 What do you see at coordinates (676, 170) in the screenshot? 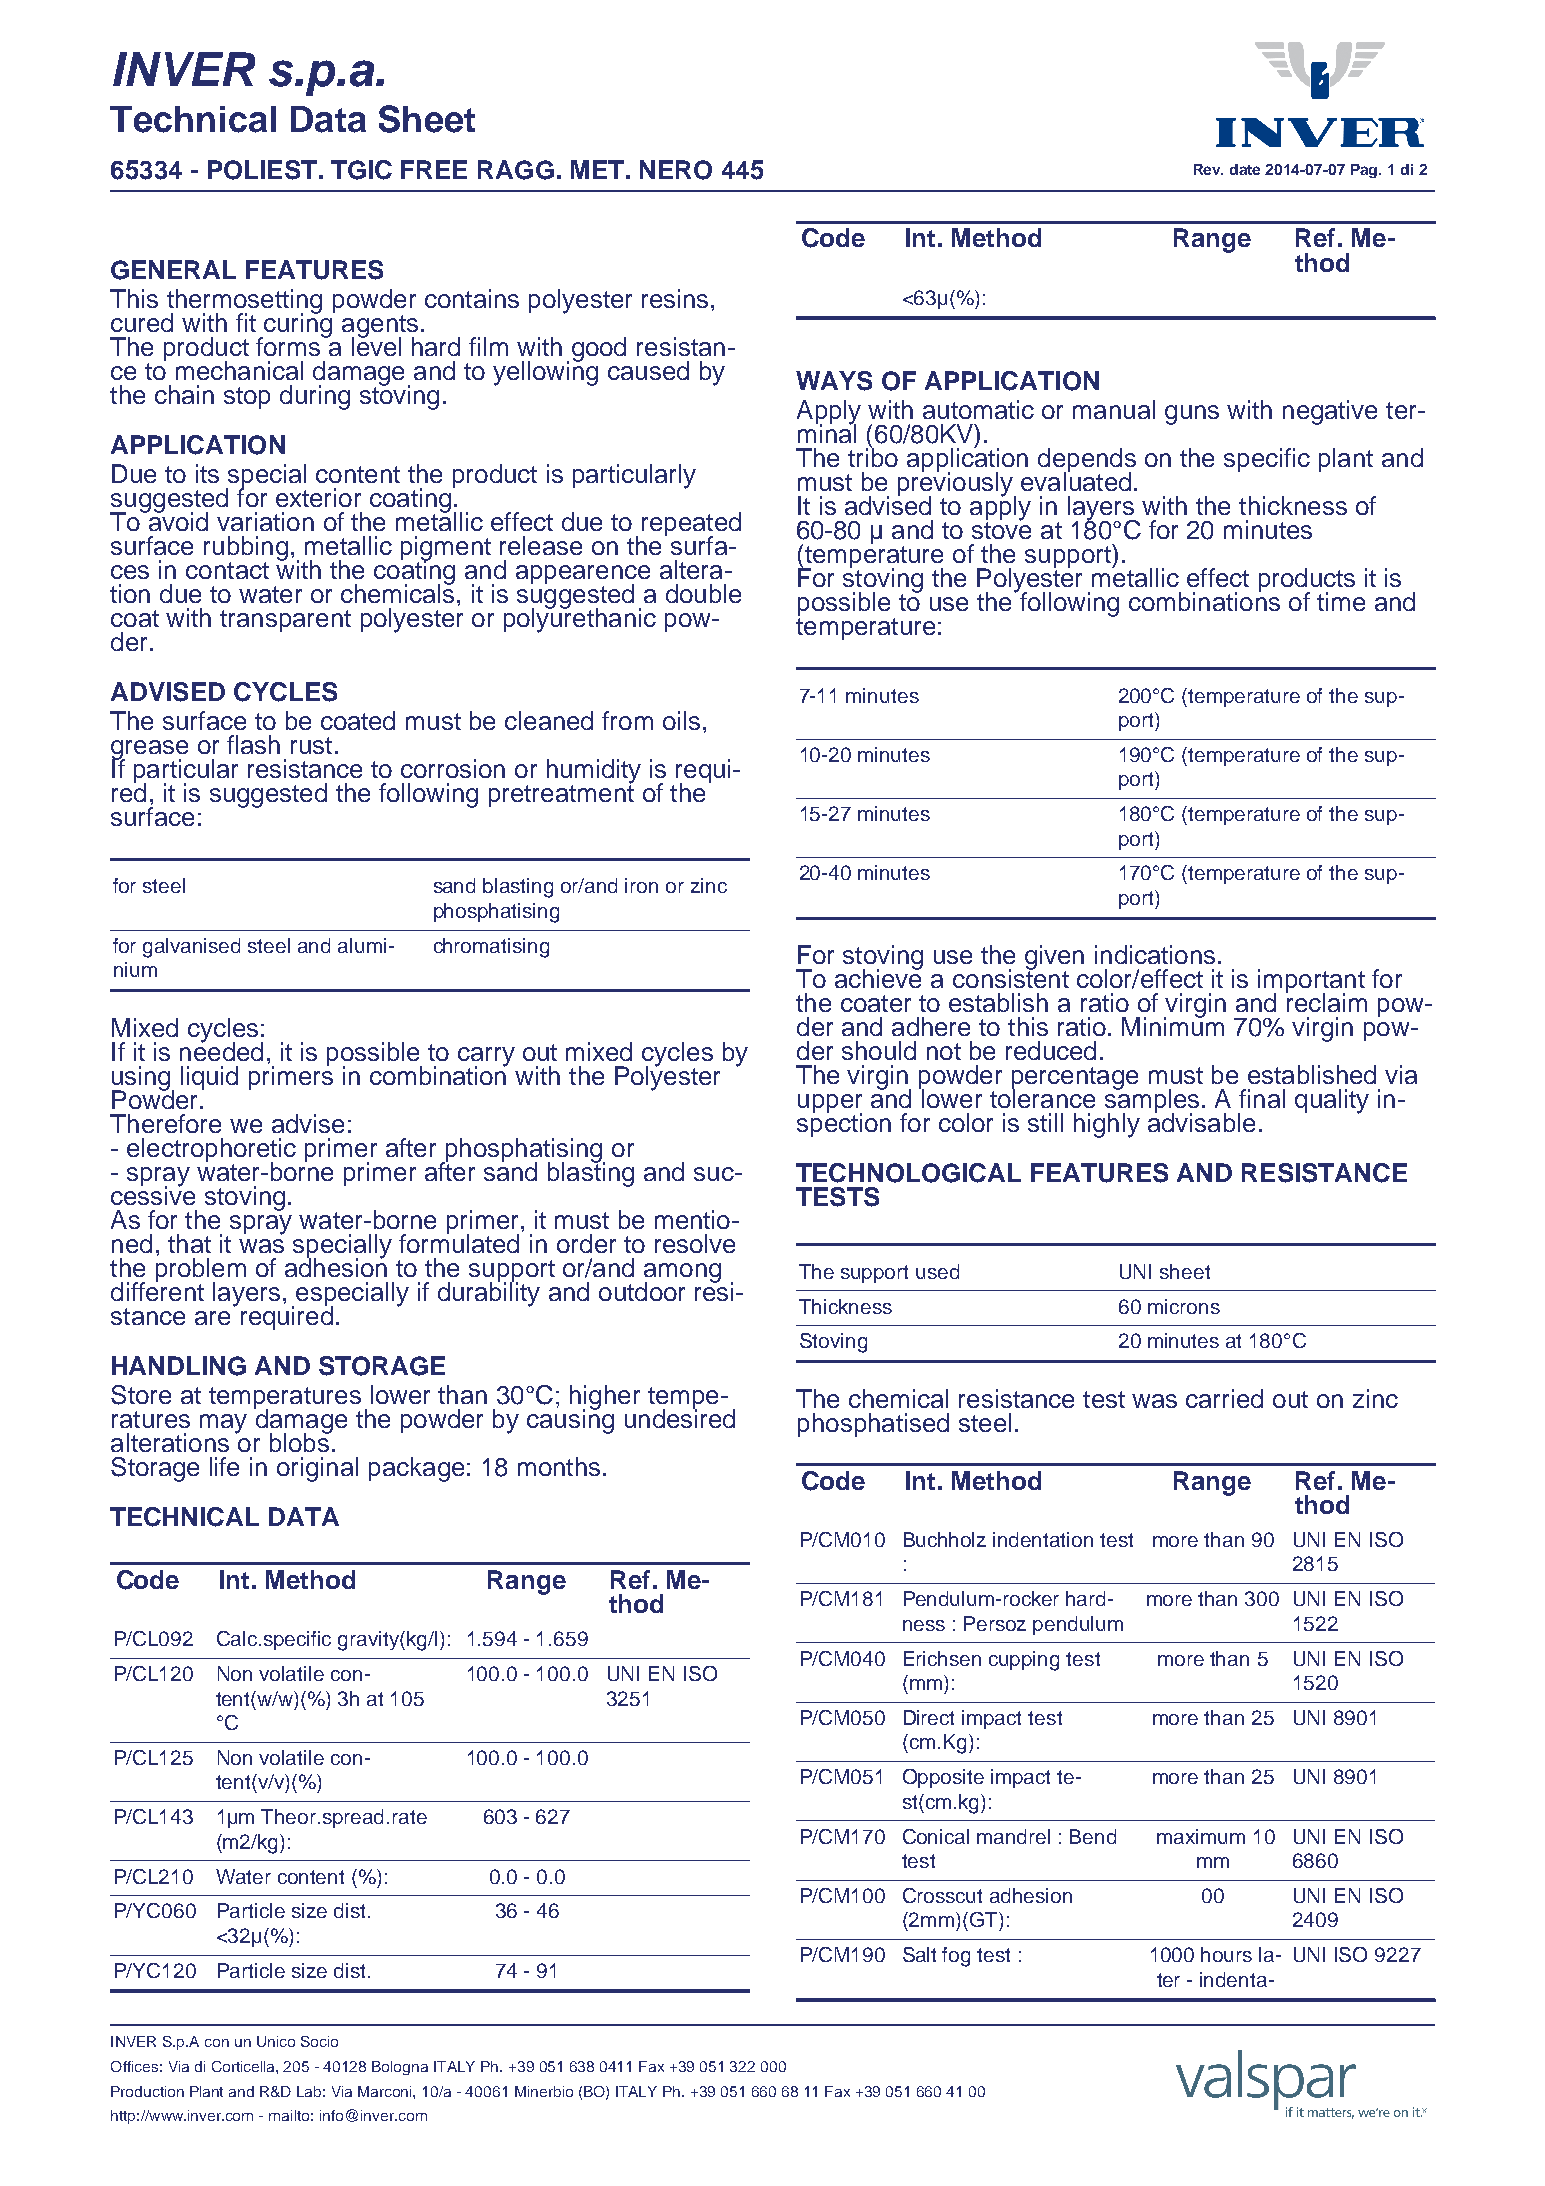
I see `NERO` at bounding box center [676, 170].
